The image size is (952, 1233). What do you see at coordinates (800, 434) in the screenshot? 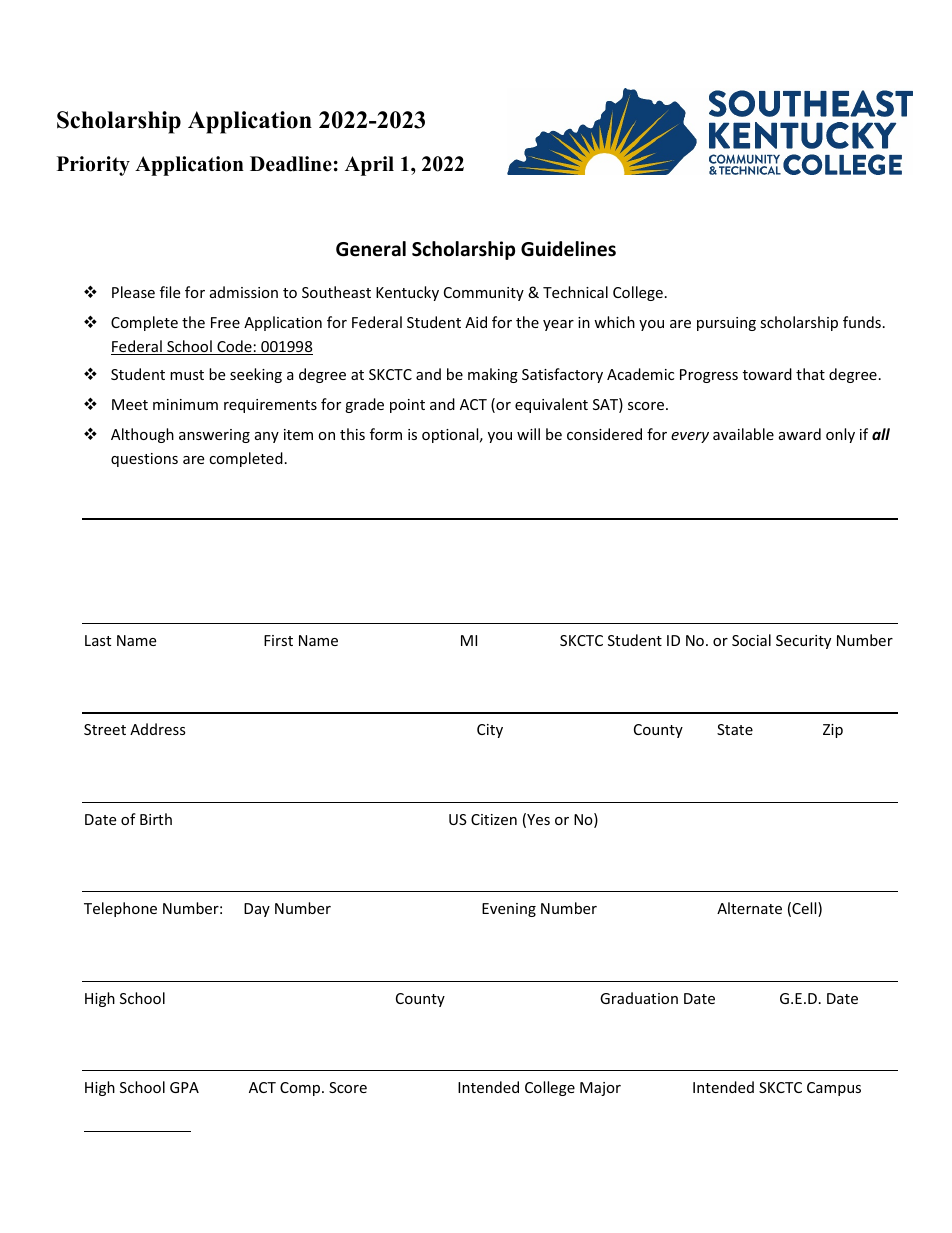
I see `award` at bounding box center [800, 434].
